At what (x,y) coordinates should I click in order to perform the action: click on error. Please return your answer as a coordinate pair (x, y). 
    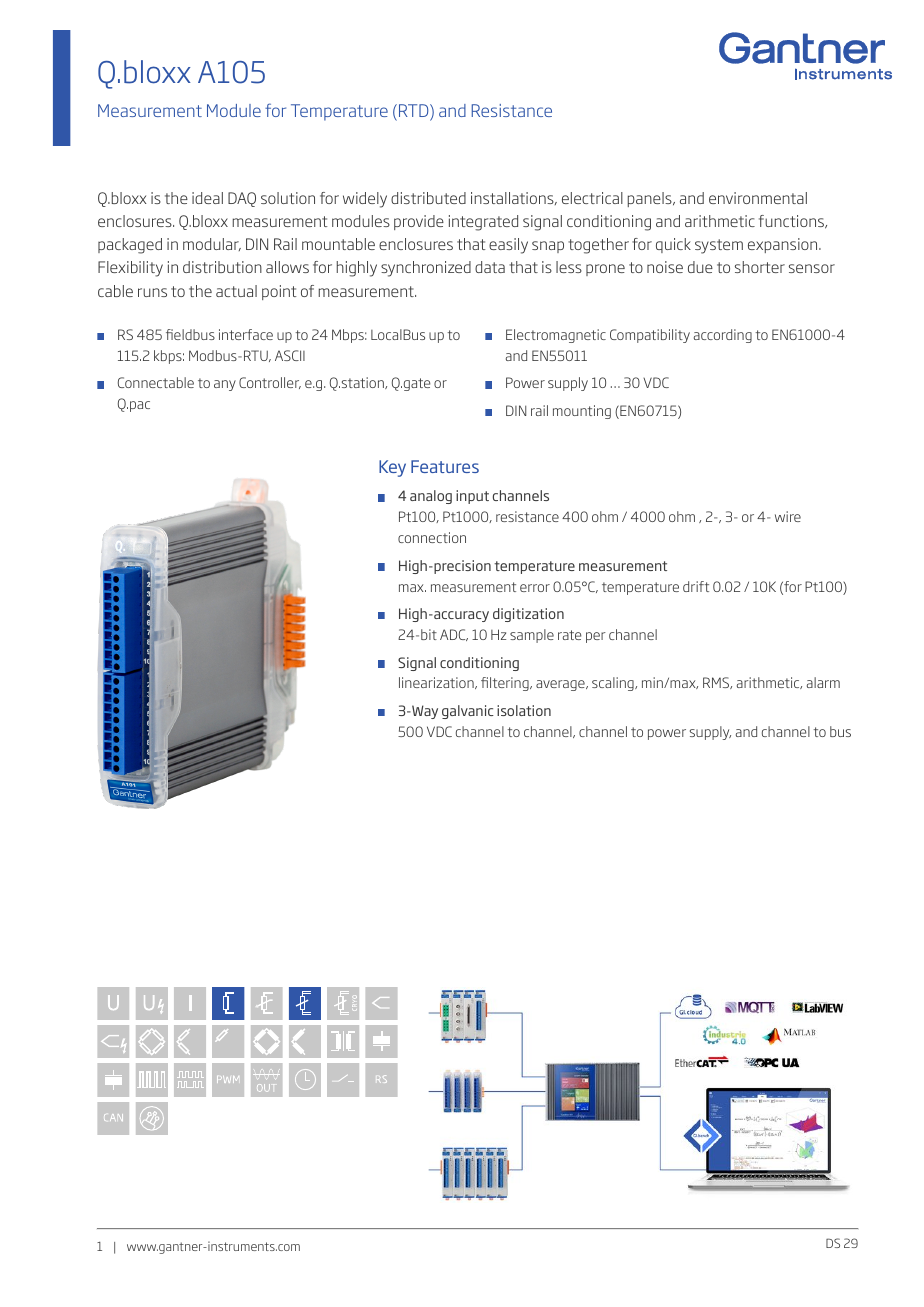
    Looking at the image, I should click on (535, 588).
